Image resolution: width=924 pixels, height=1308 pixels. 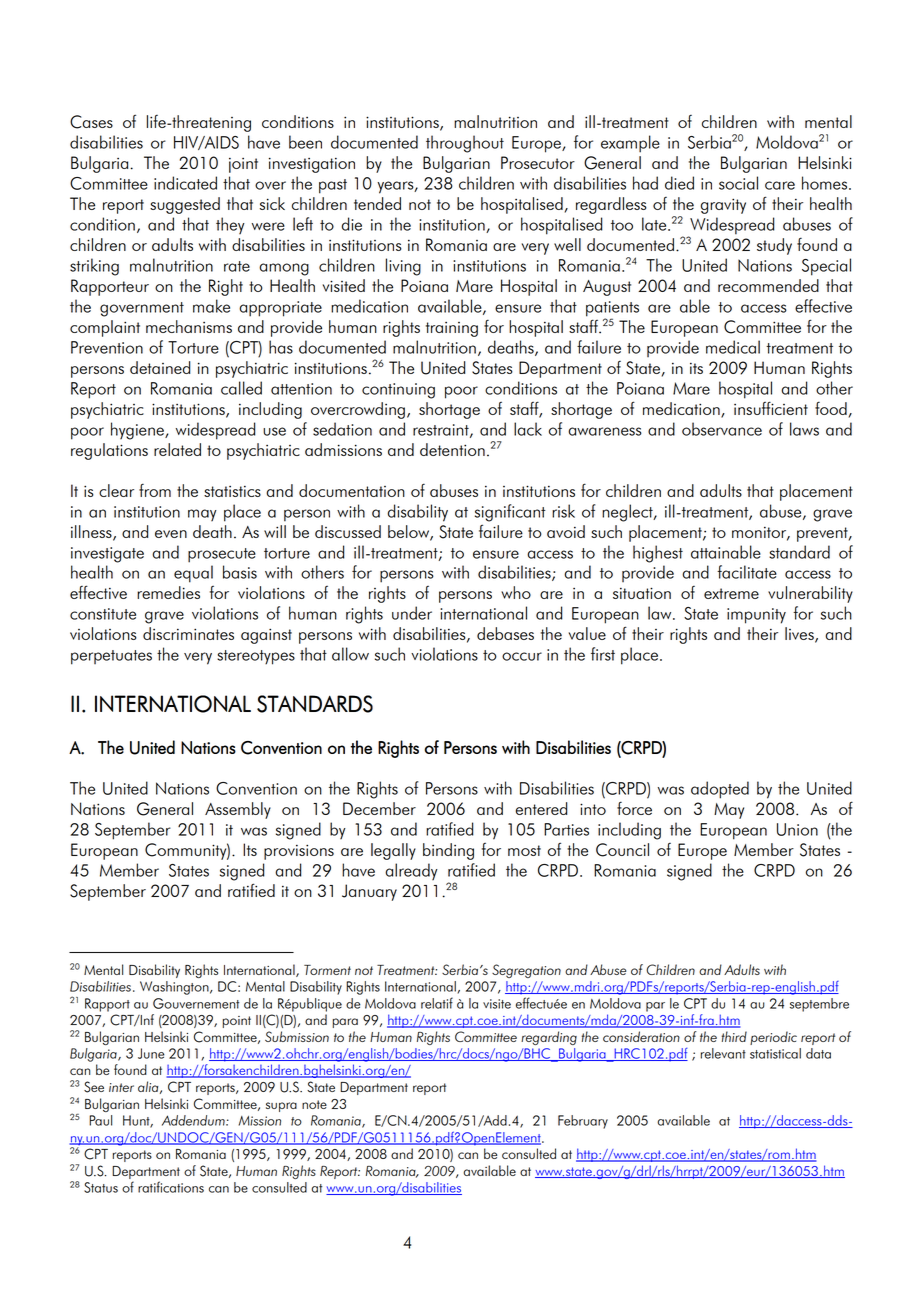 I want to click on impunity, so click(x=756, y=616).
